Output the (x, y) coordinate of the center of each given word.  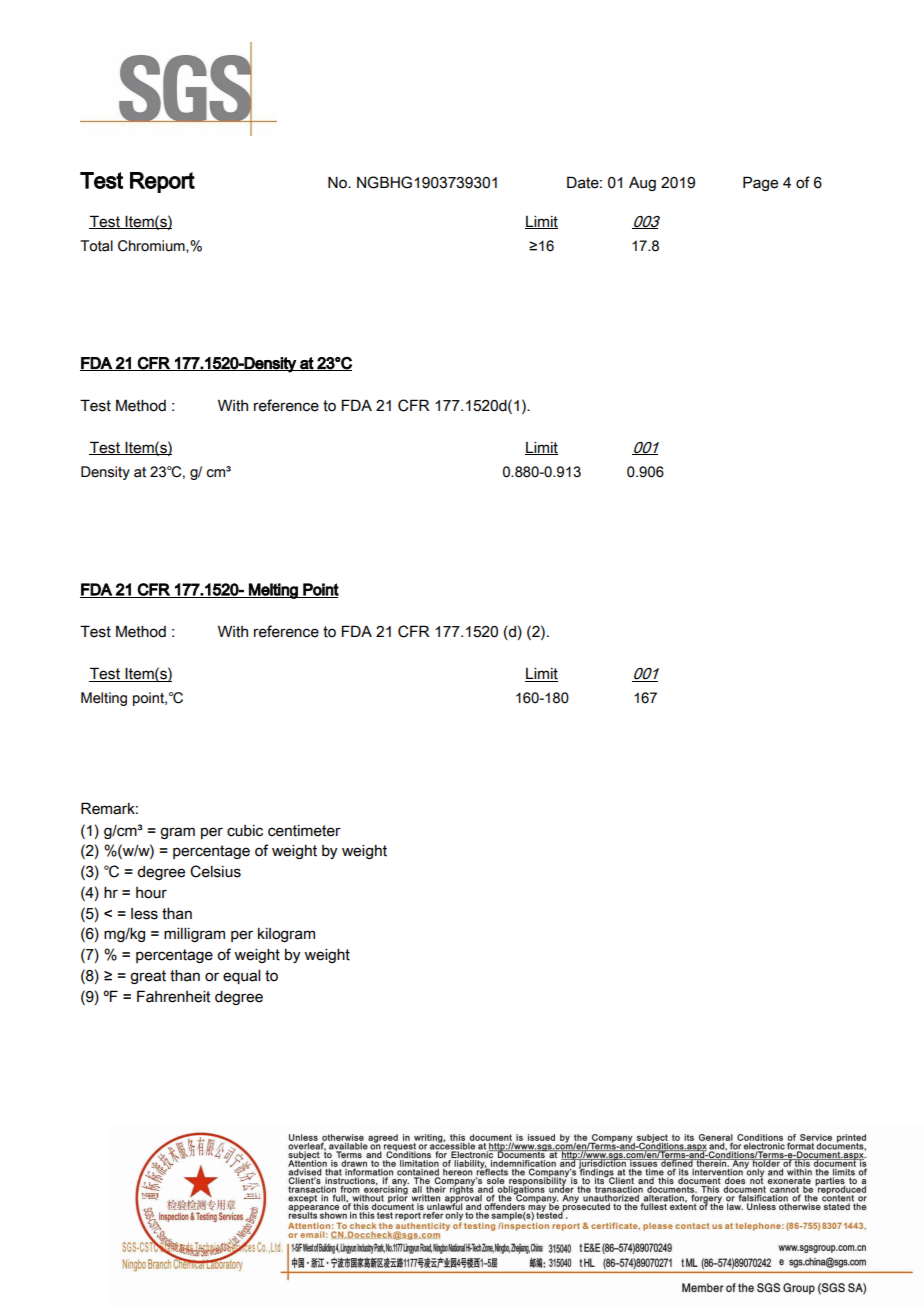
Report (162, 182)
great (148, 977)
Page (760, 183)
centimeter (304, 831)
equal (241, 977)
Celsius (215, 871)
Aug (642, 184)
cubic (245, 831)
